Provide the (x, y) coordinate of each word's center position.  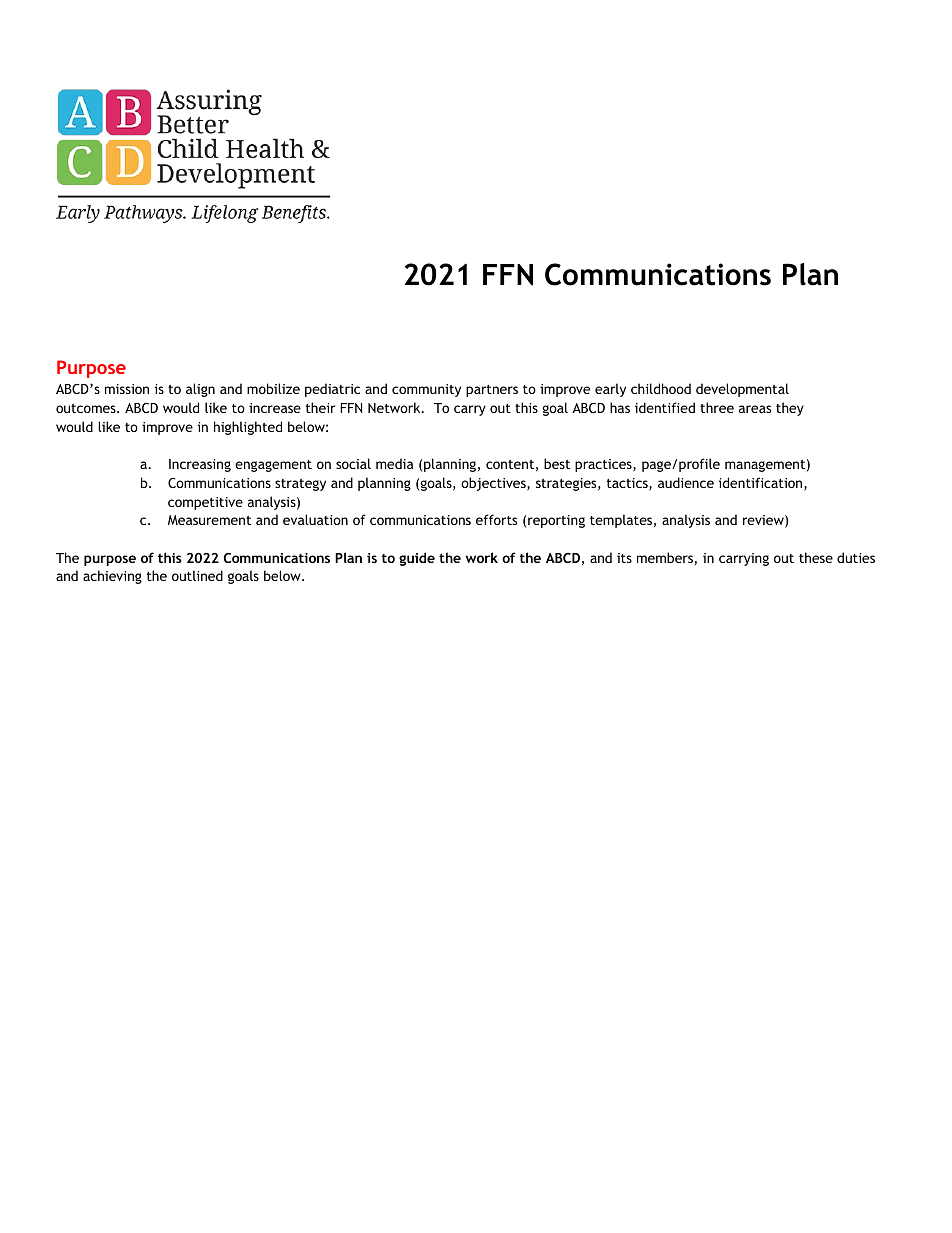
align (200, 390)
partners (492, 391)
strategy (300, 485)
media (395, 463)
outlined (197, 575)
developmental (742, 390)
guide (417, 559)
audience (686, 482)
